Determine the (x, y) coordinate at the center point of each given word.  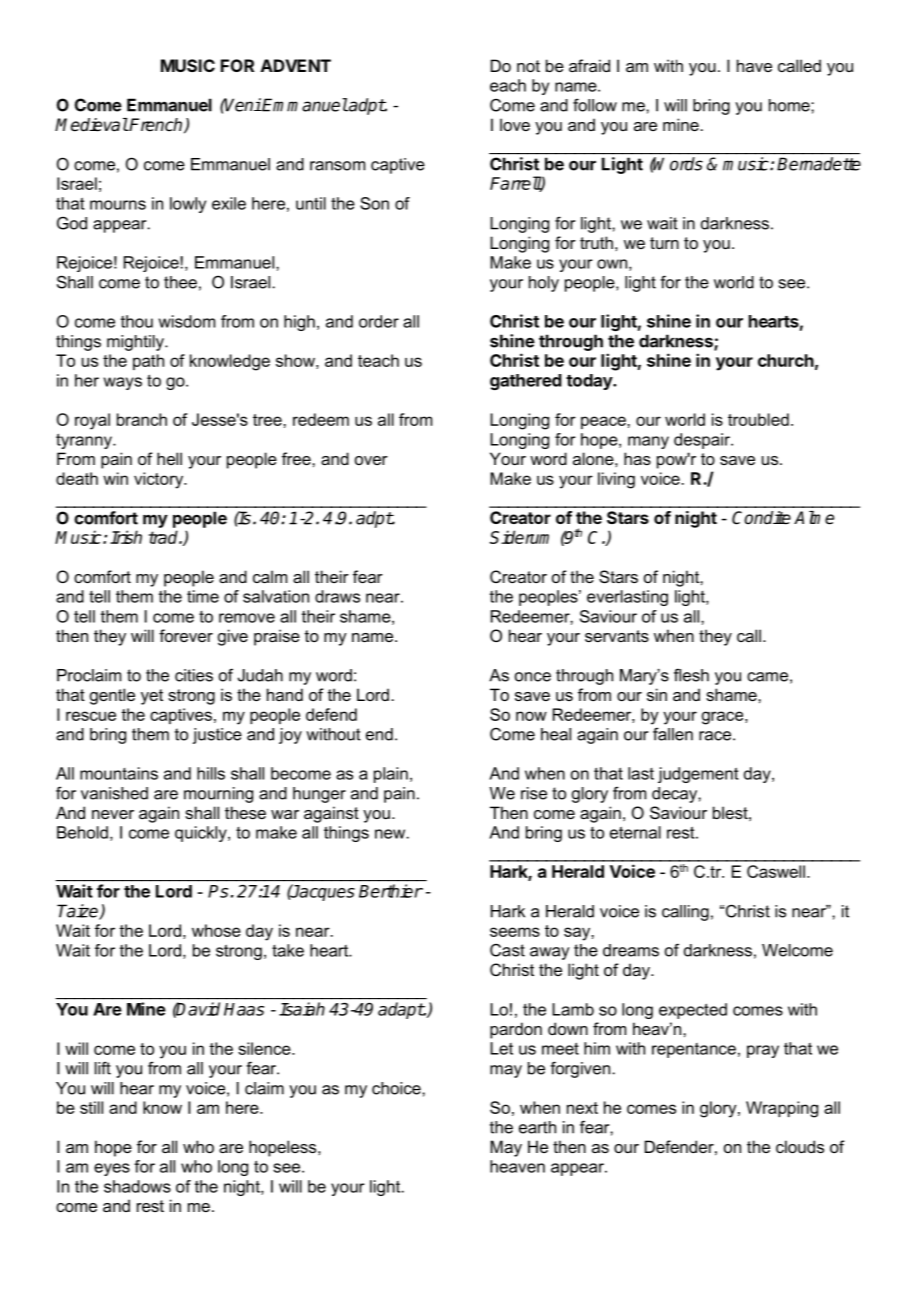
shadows (137, 1186)
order (379, 321)
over (371, 460)
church (786, 360)
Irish (126, 537)
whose (216, 930)
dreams (631, 950)
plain (391, 775)
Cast (507, 950)
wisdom (187, 321)
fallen (673, 734)
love (515, 124)
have (754, 65)
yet (152, 697)
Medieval (91, 125)
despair (703, 441)
